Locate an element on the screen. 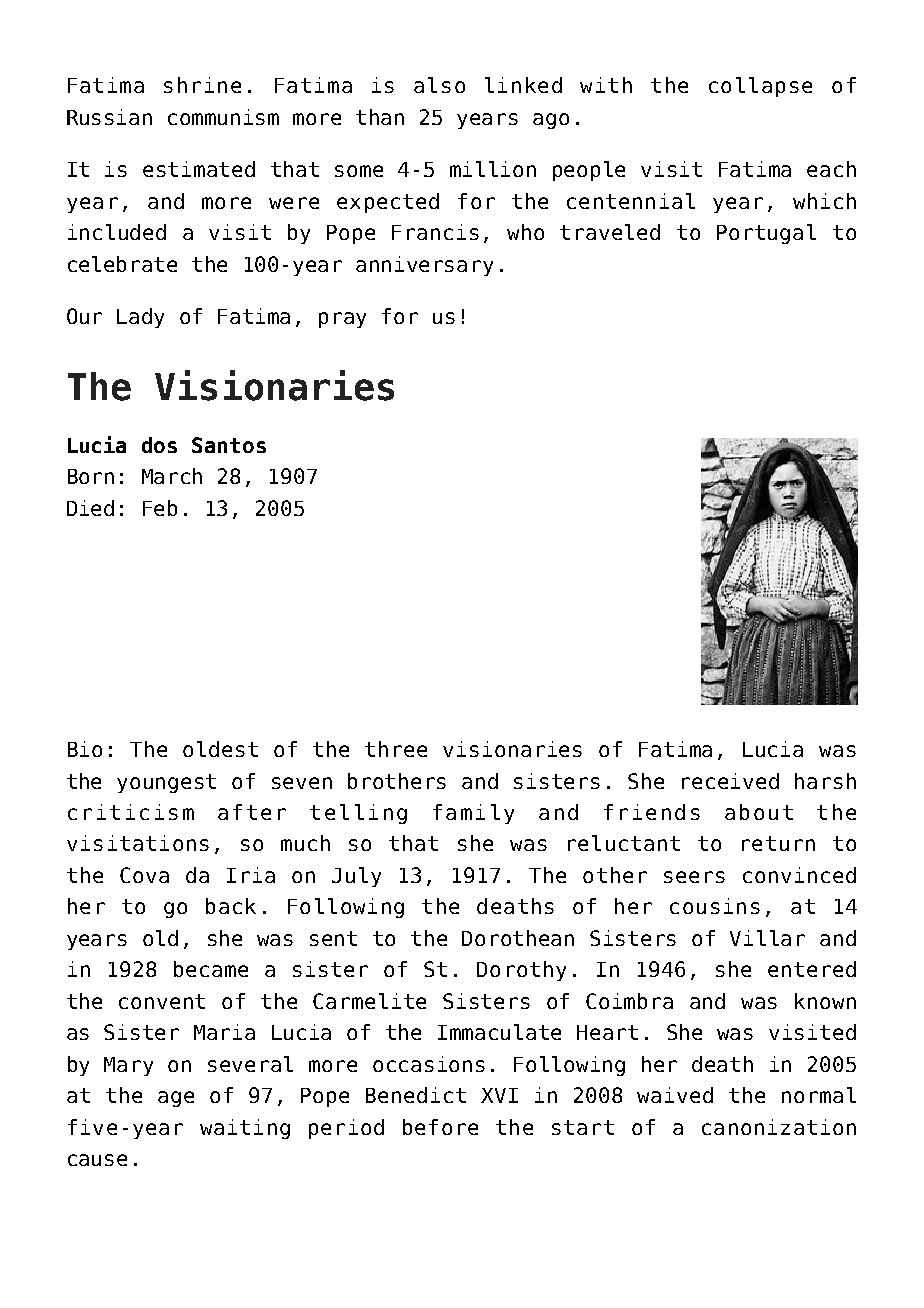 Image resolution: width=924 pixels, height=1308 pixels. before is located at coordinates (440, 1127).
